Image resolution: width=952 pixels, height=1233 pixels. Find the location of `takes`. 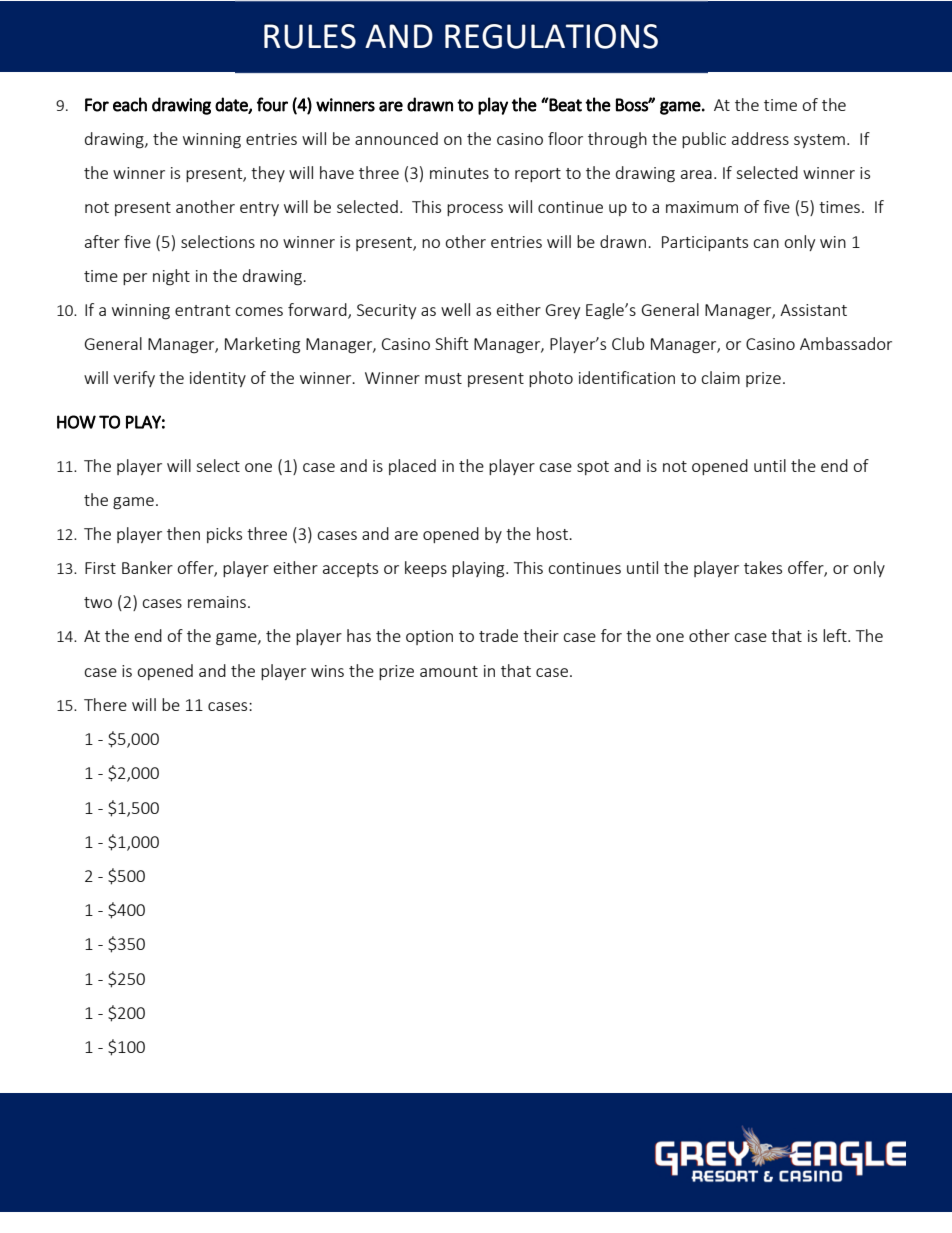

takes is located at coordinates (763, 567).
